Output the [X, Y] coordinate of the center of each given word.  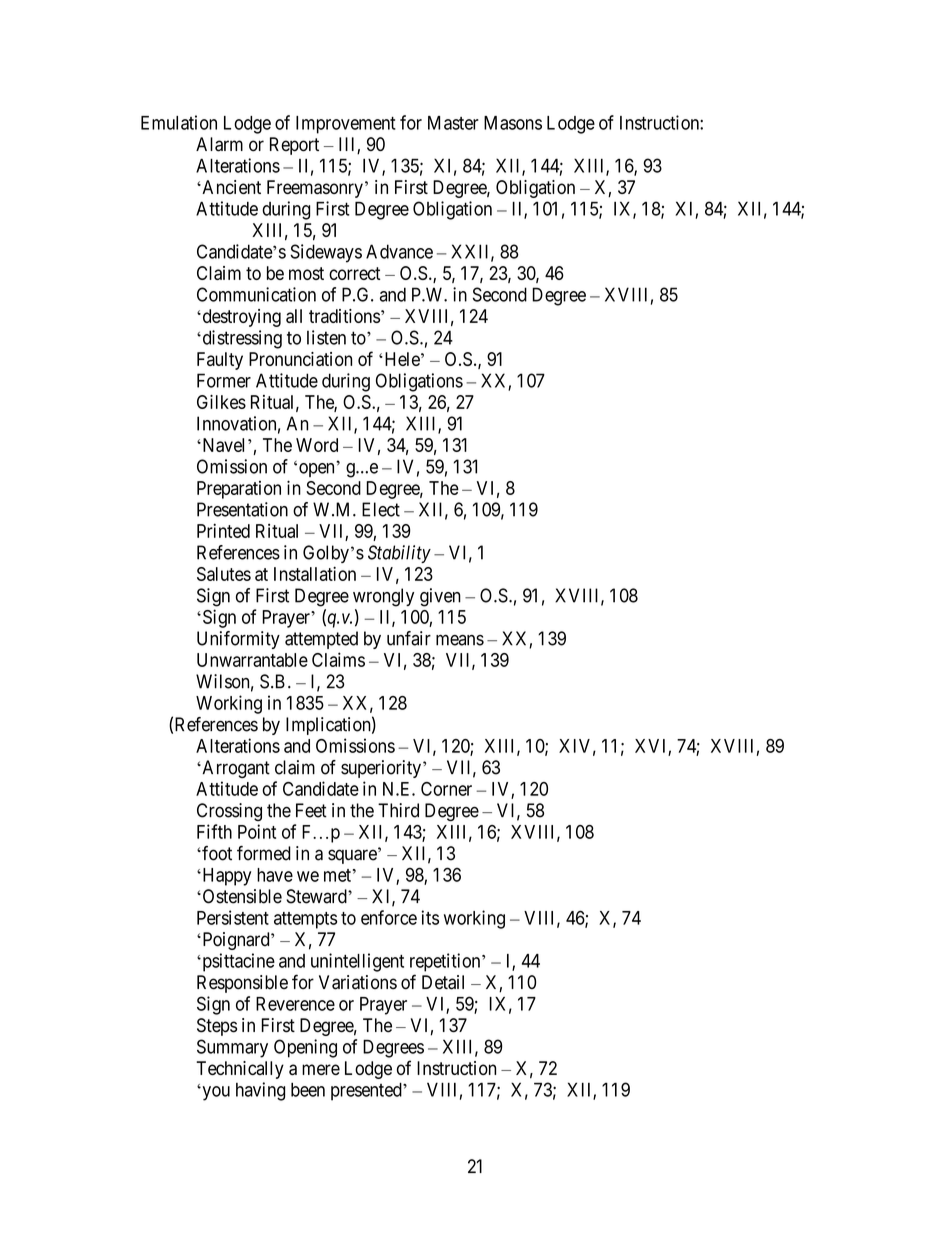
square [352, 856]
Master [453, 123]
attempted [321, 640]
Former [224, 380]
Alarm [219, 144]
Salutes [224, 574]
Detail [443, 982]
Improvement [346, 125]
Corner [446, 789]
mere [321, 1069]
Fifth [214, 831]
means [460, 640]
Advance [399, 251]
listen [326, 337]
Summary [232, 1048]
